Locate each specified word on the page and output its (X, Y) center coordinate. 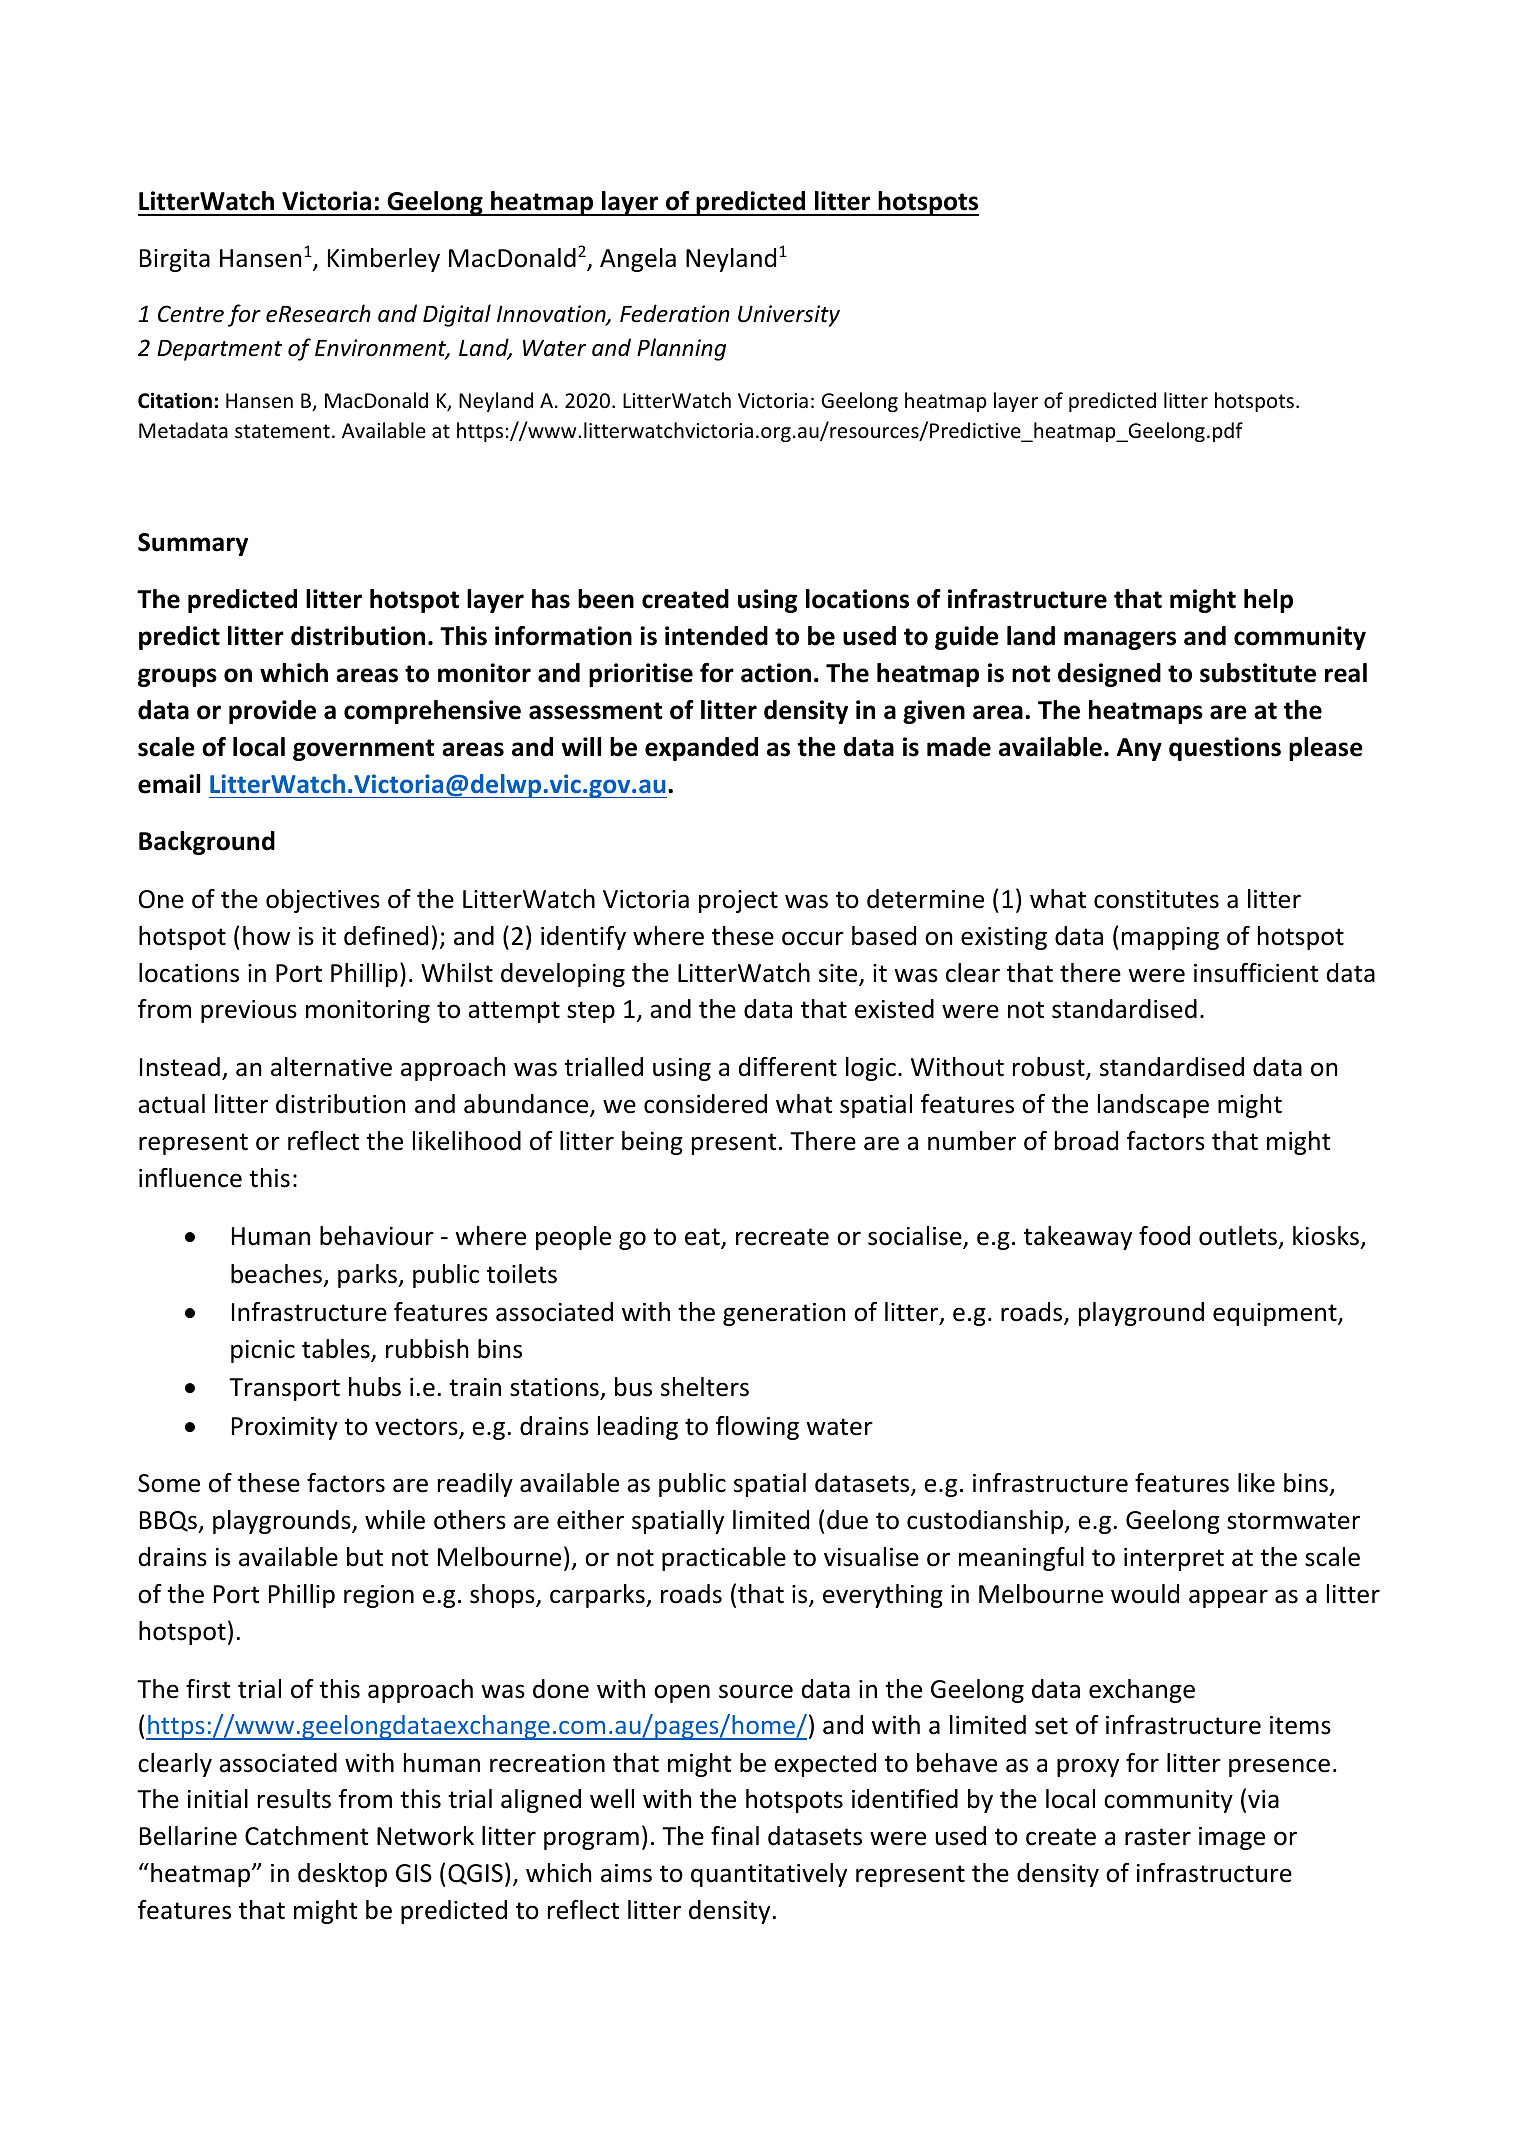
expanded (701, 749)
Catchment (307, 1836)
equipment (1276, 1314)
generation (784, 1314)
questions (1225, 749)
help (1268, 601)
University (789, 316)
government (363, 750)
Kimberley (384, 260)
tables (337, 1350)
